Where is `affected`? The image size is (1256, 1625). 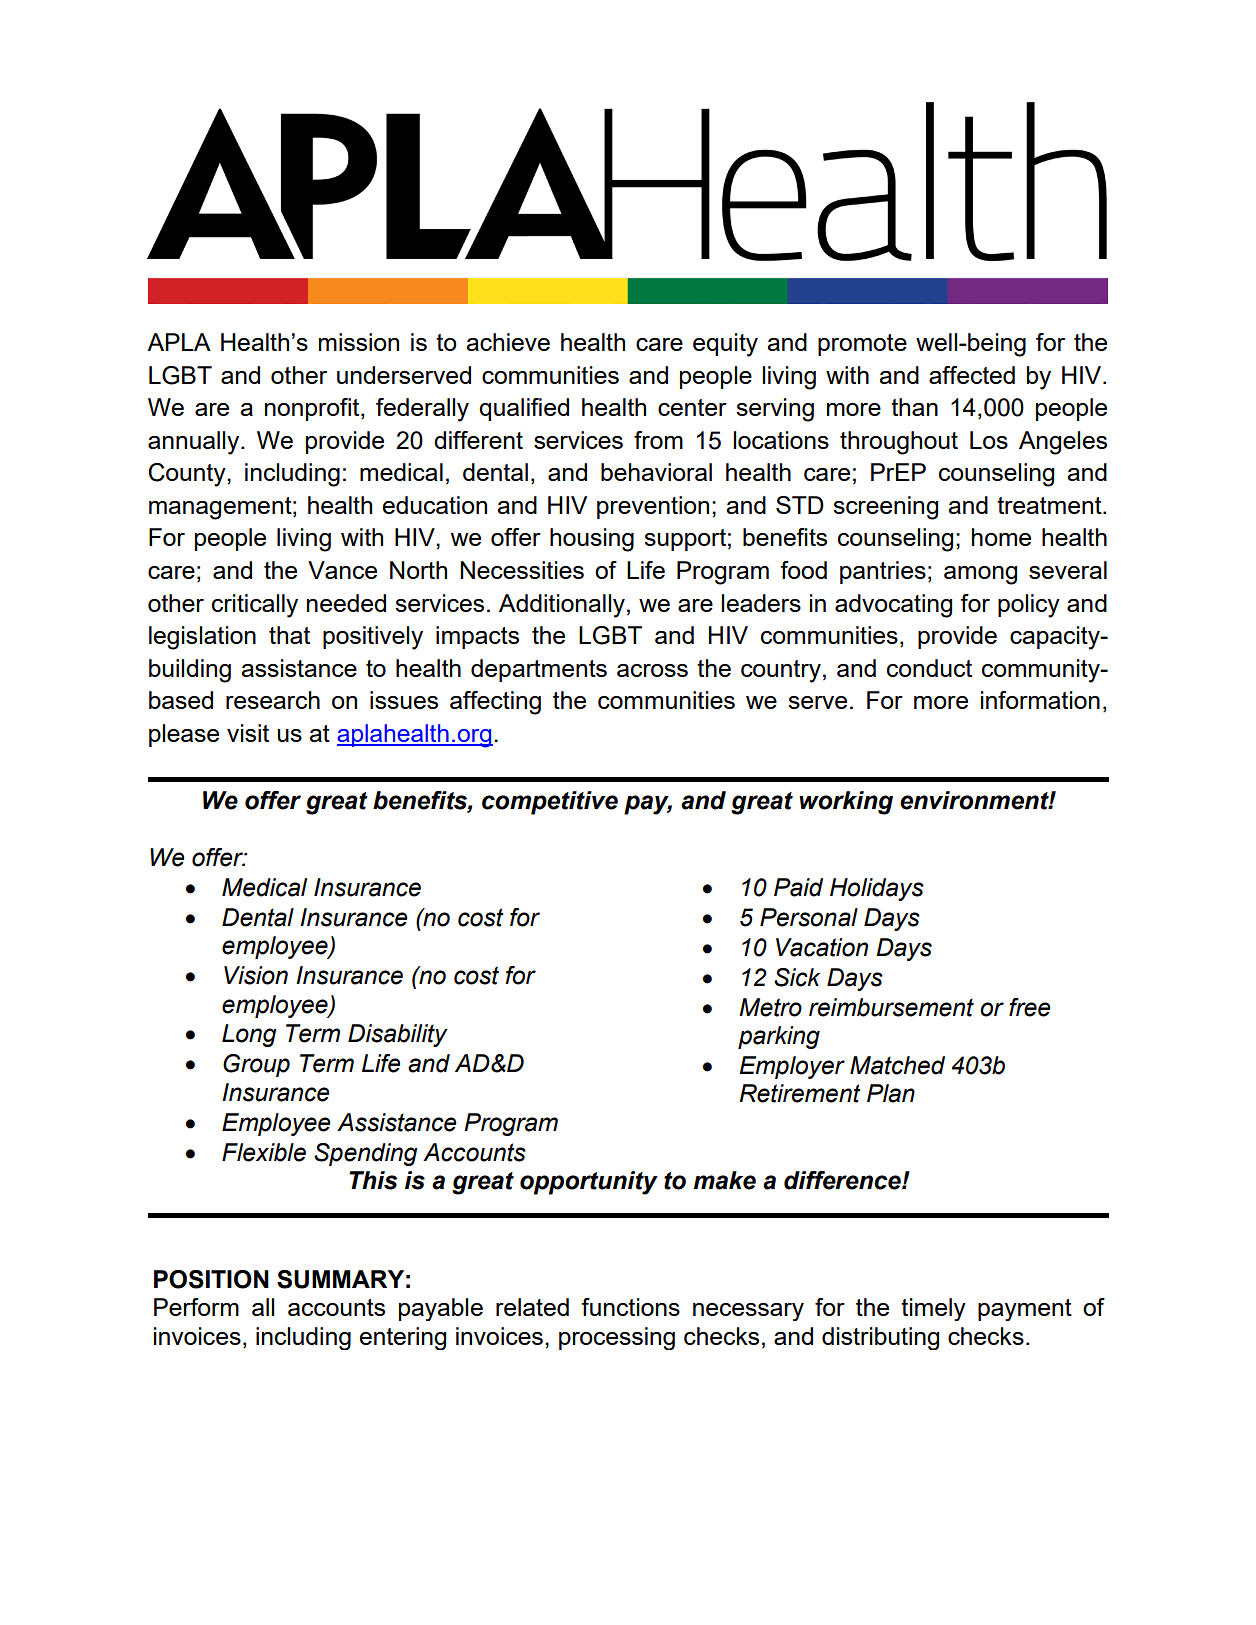
affected is located at coordinates (972, 375).
